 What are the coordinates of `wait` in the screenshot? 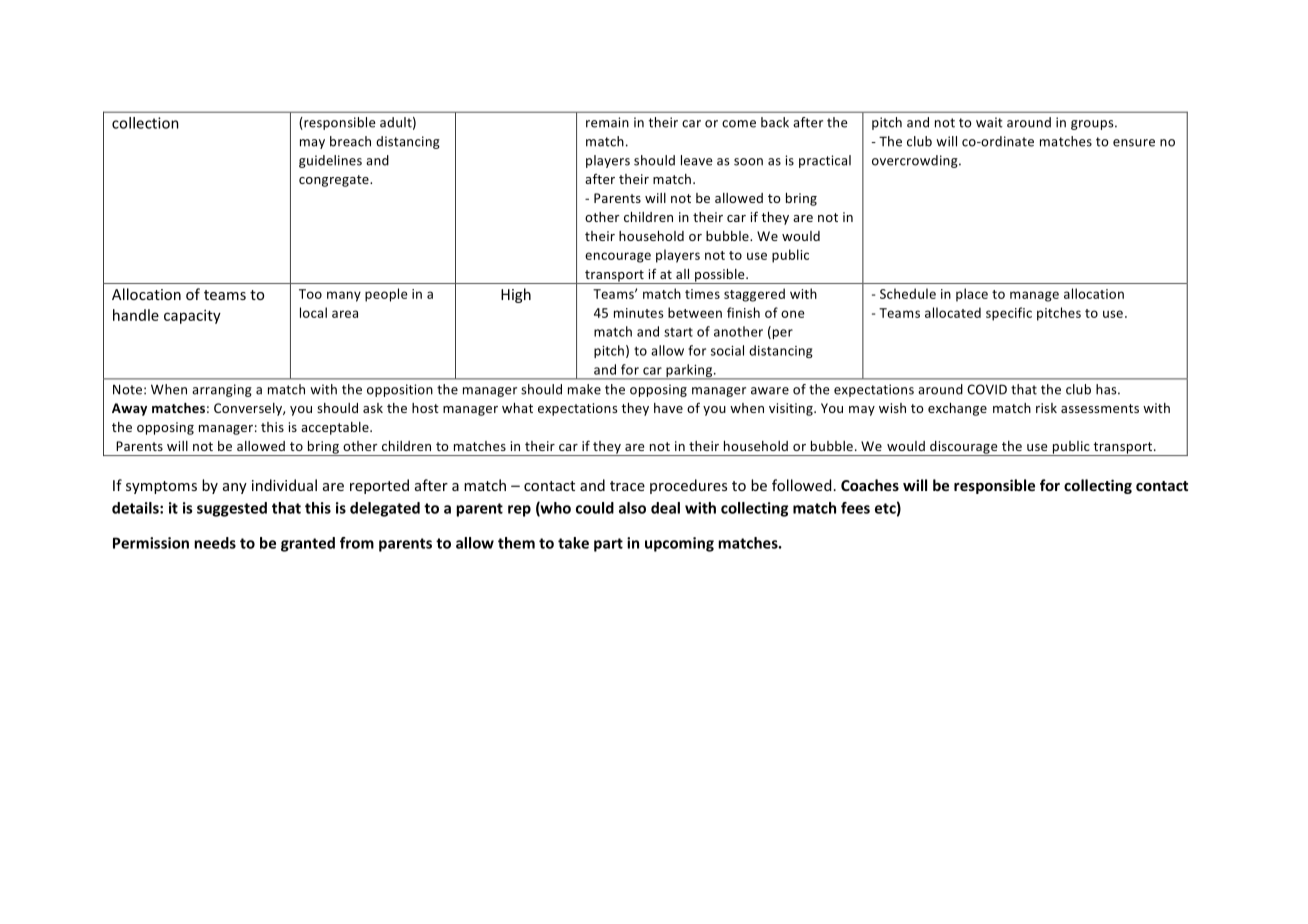 It's located at (989, 122).
